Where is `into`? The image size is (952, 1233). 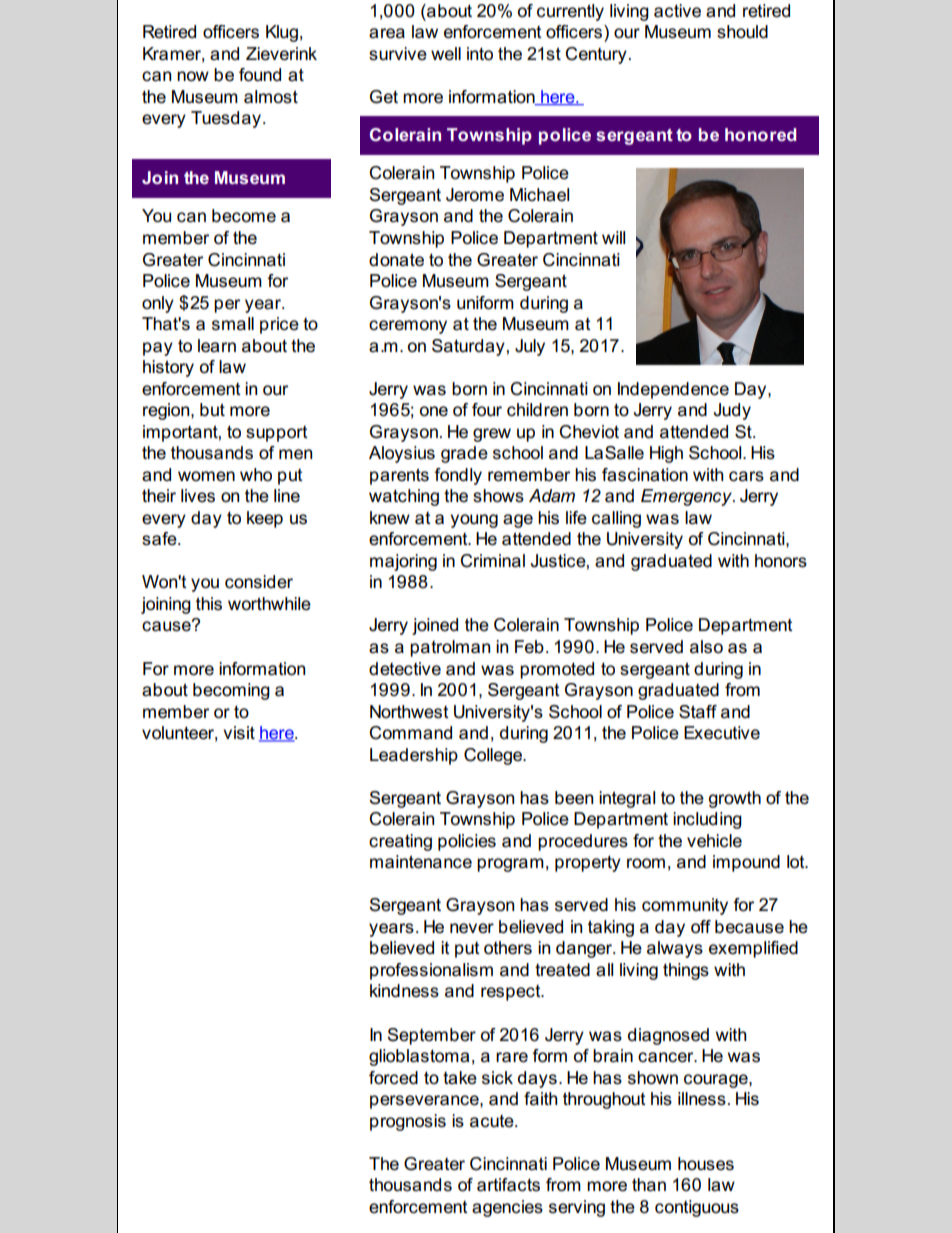
into is located at coordinates (480, 54).
